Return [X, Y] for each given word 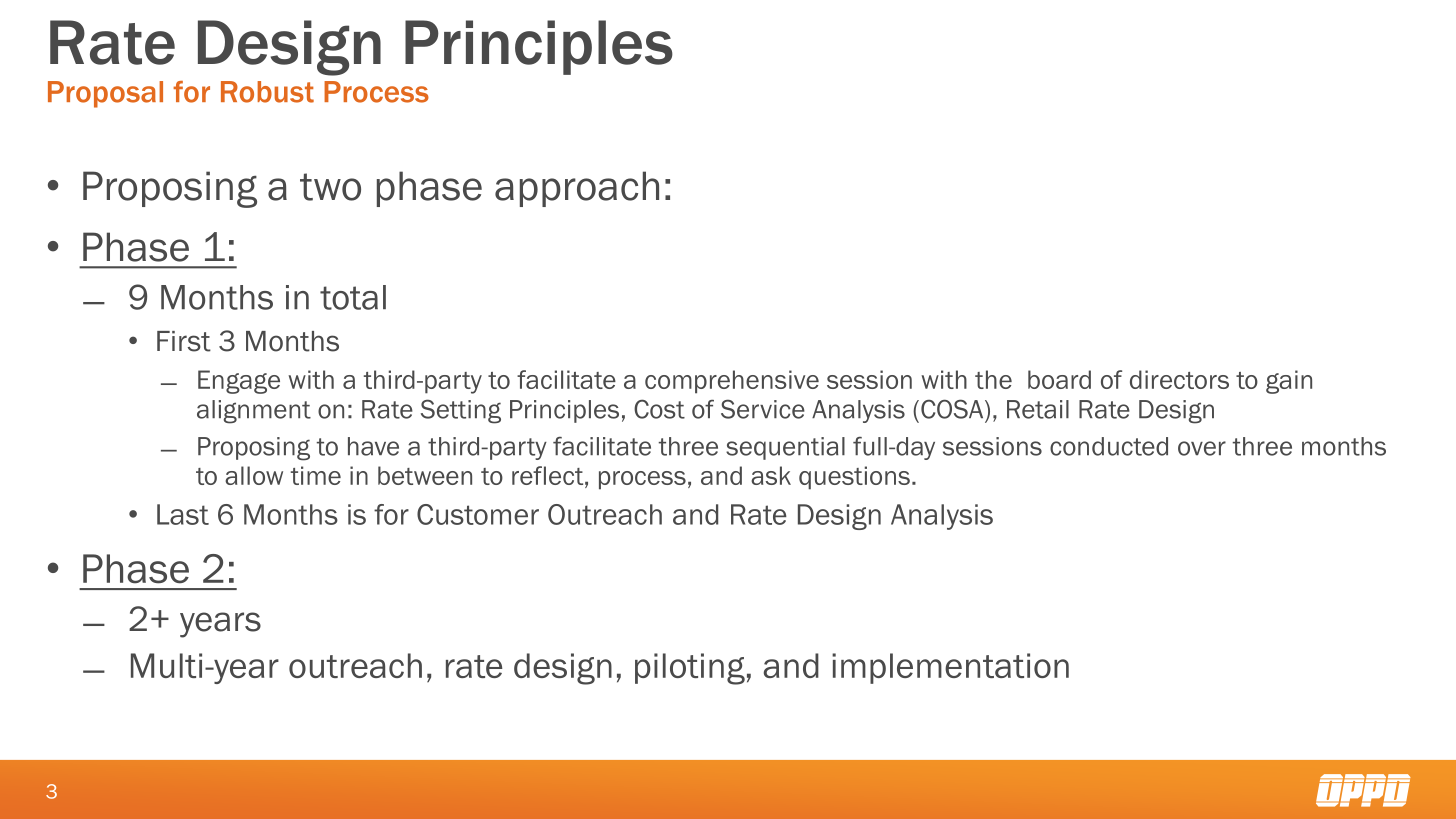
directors [1179, 379]
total [353, 297]
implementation [950, 668]
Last [183, 514]
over [1202, 448]
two [330, 187]
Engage [239, 382]
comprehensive [732, 382]
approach [577, 189]
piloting [690, 669]
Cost [659, 409]
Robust [267, 92]
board [1059, 379]
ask [771, 475]
